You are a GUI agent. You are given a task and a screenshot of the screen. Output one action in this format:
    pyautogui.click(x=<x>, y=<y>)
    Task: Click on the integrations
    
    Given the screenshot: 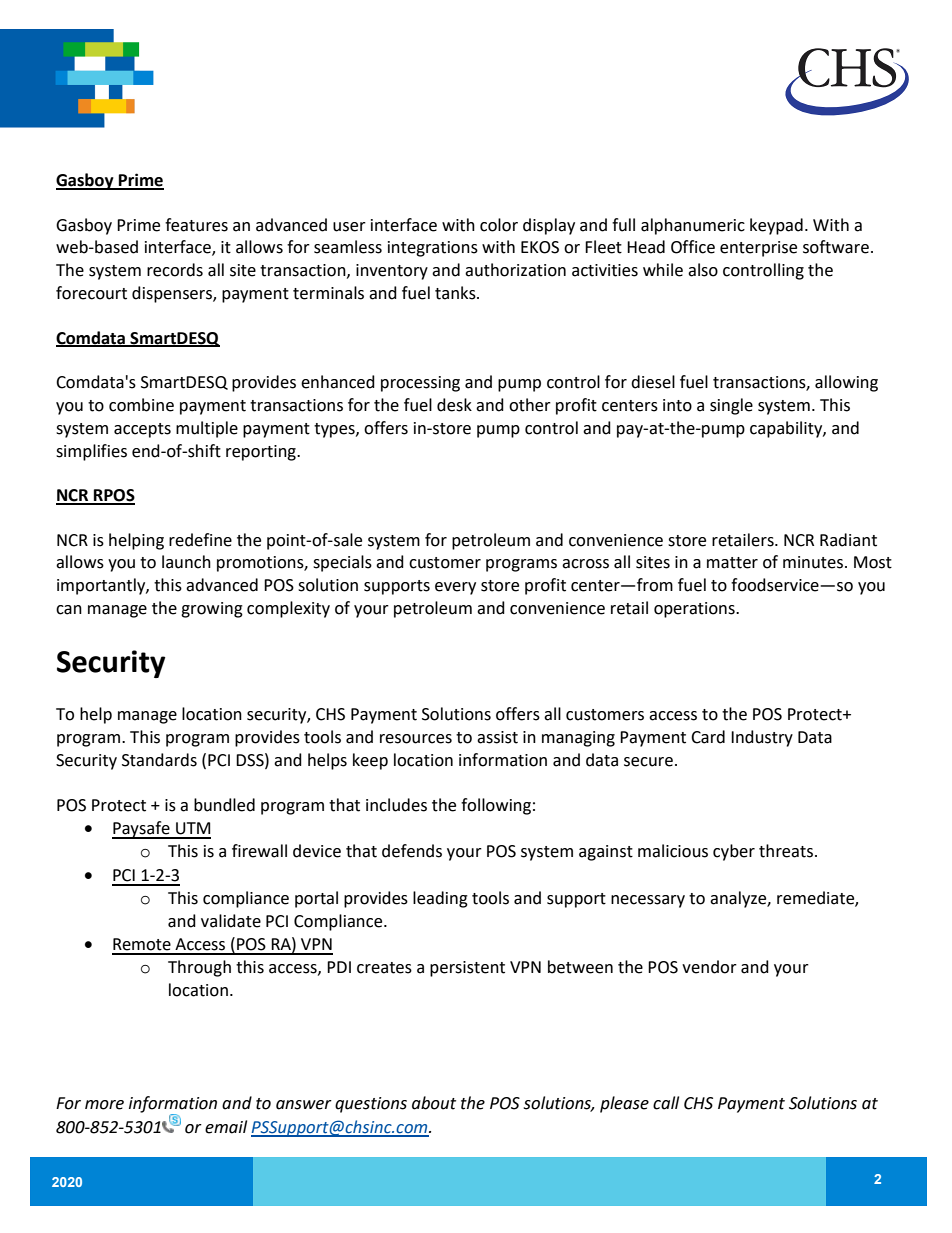 What is the action you would take?
    pyautogui.click(x=433, y=249)
